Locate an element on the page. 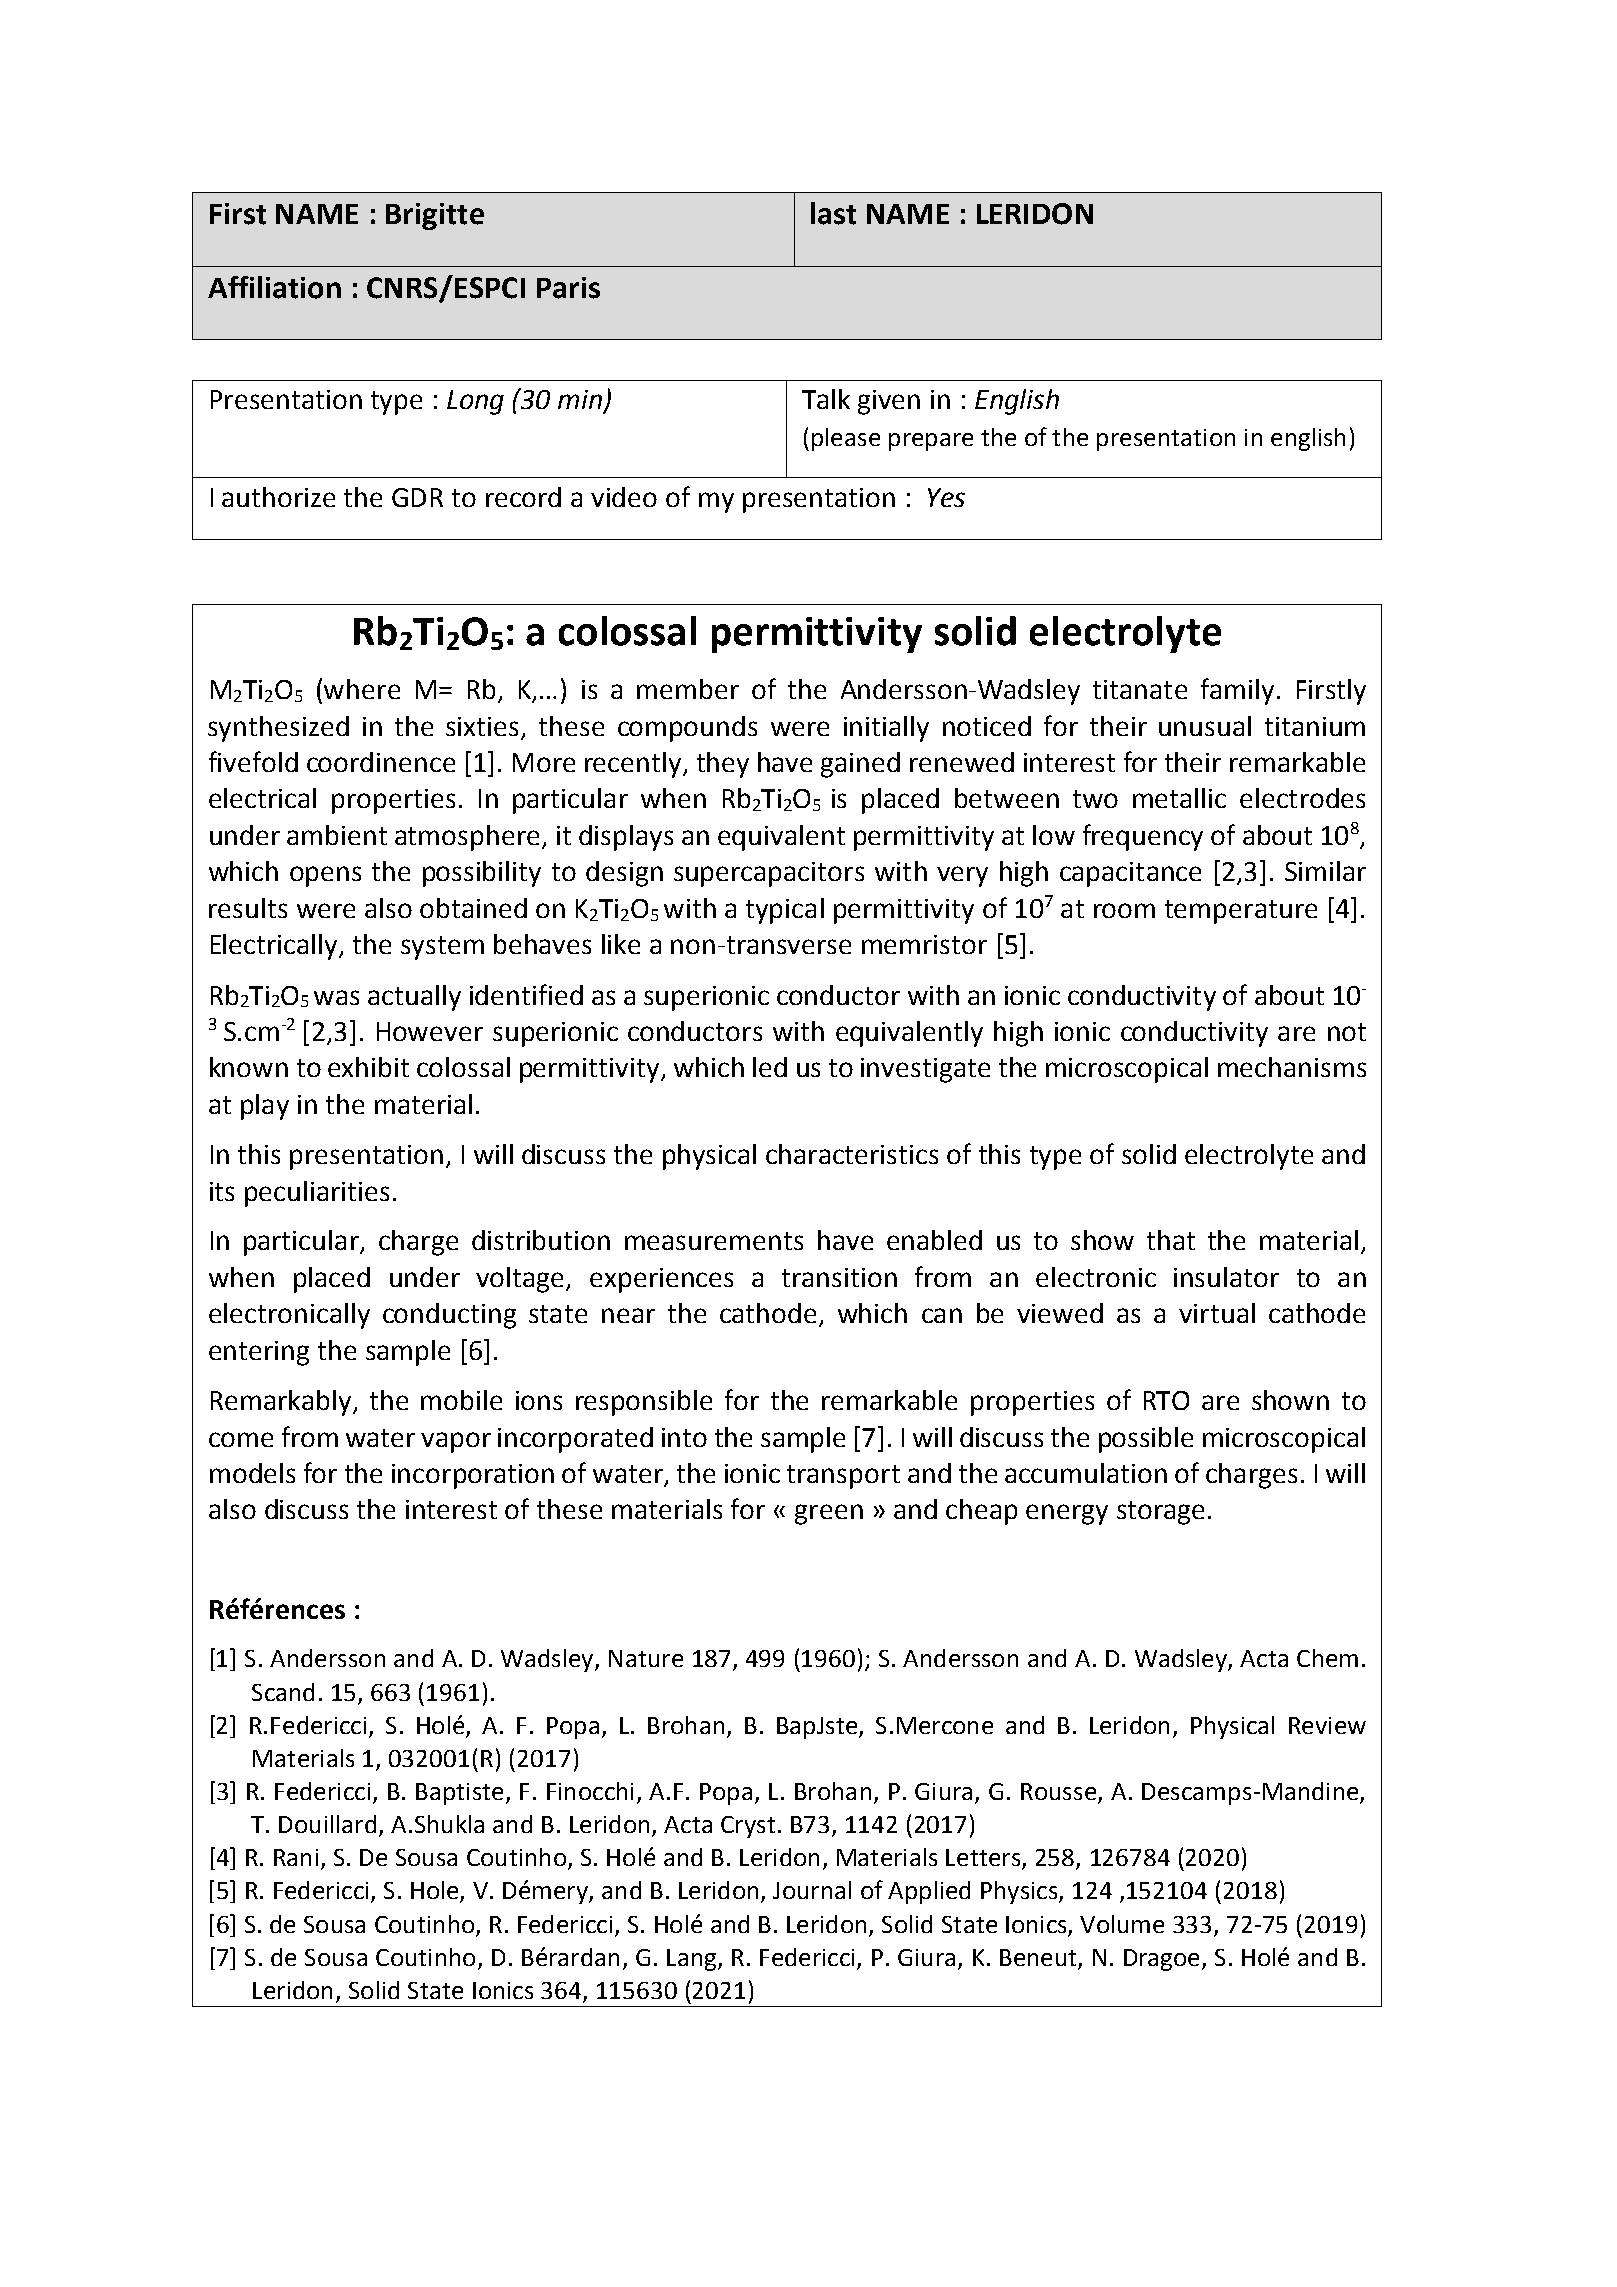  transition is located at coordinates (839, 1277).
